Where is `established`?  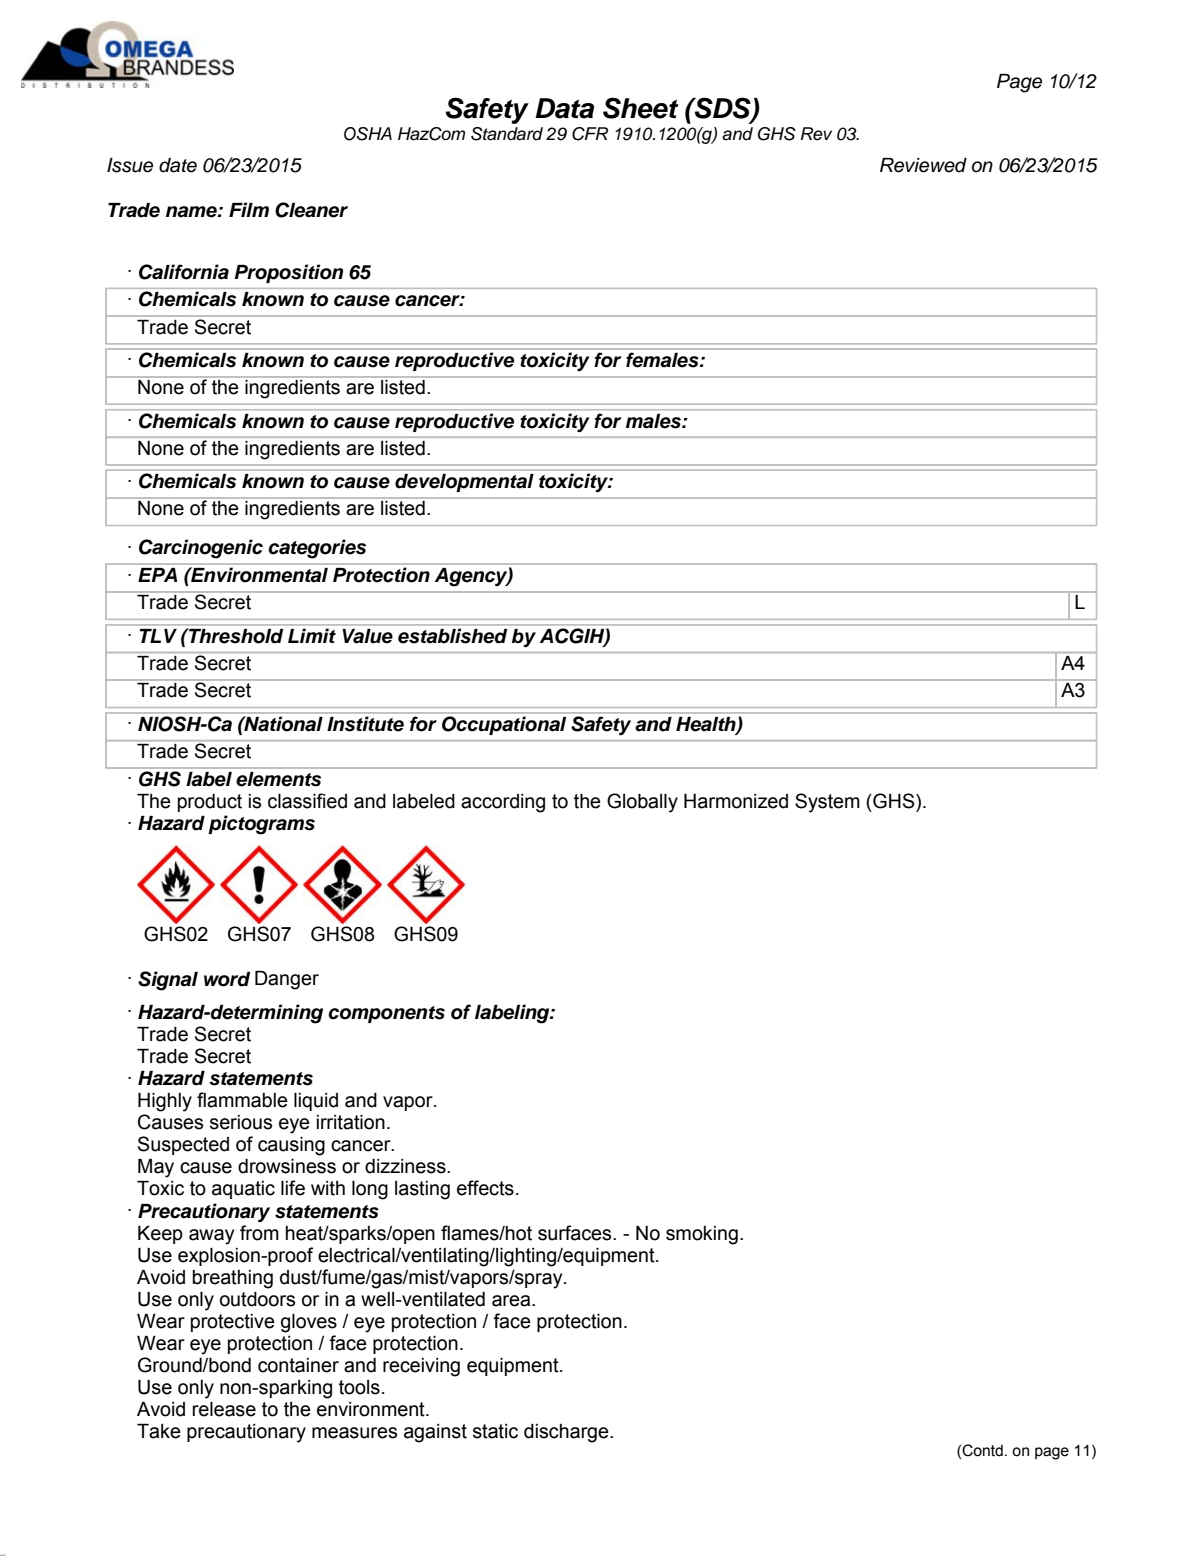
established is located at coordinates (452, 635).
